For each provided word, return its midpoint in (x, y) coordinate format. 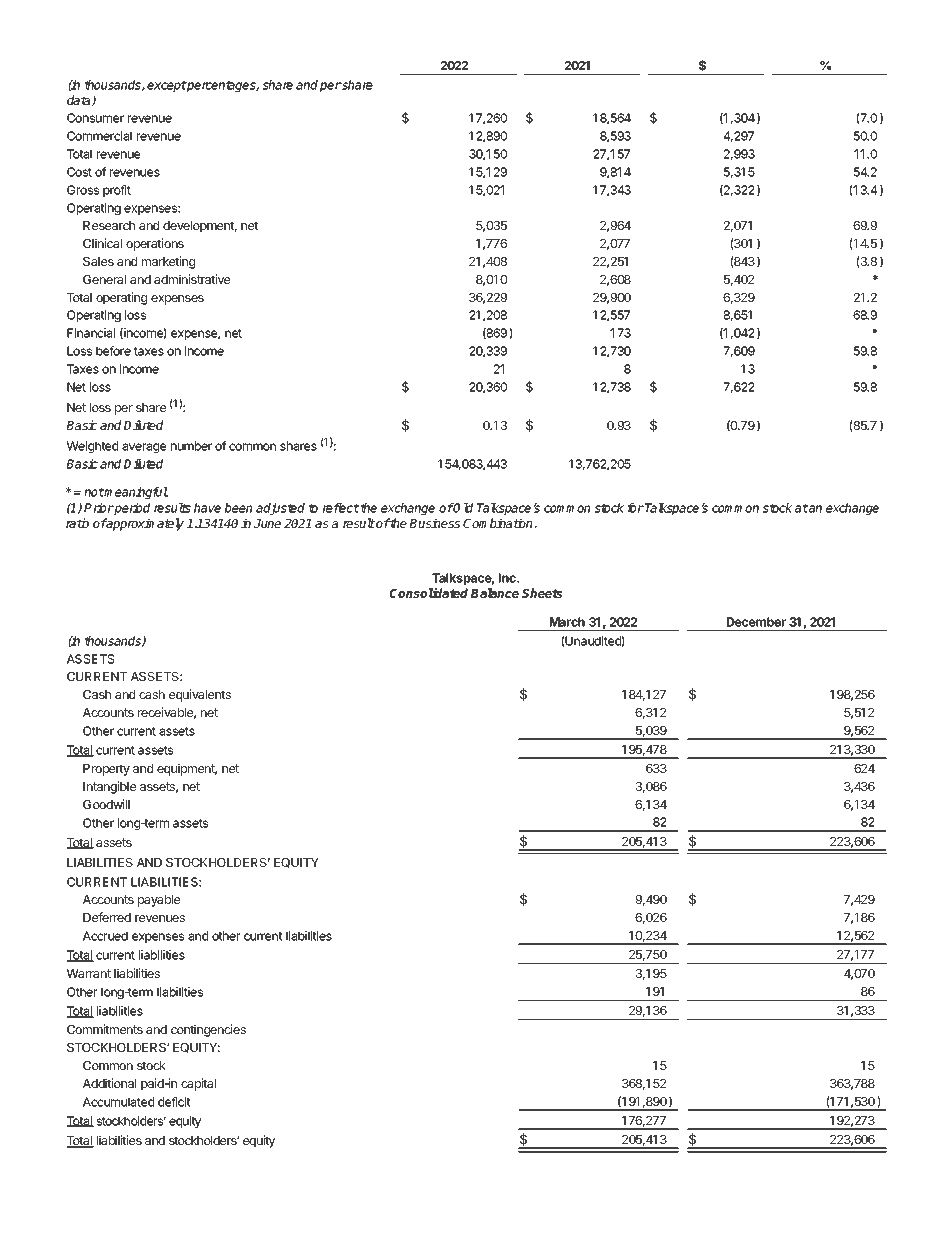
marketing (168, 262)
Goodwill (106, 804)
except (167, 86)
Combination (499, 523)
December (756, 622)
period (131, 509)
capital (198, 1084)
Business (434, 523)
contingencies (208, 1030)
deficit (174, 1102)
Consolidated (429, 593)
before (113, 351)
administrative (192, 279)
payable (159, 901)
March (567, 622)
